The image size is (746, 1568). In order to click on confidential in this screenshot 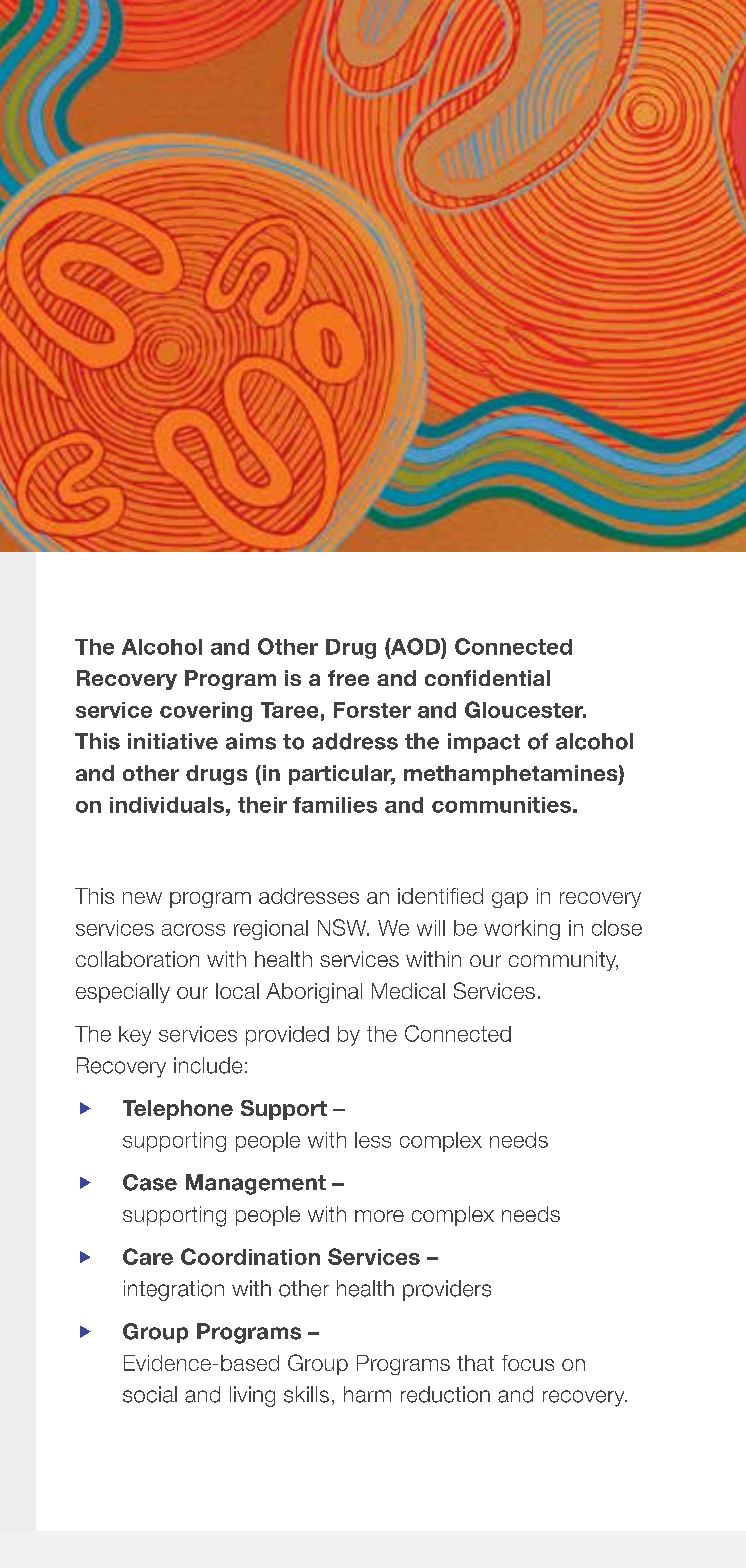, I will do `click(487, 678)`.
